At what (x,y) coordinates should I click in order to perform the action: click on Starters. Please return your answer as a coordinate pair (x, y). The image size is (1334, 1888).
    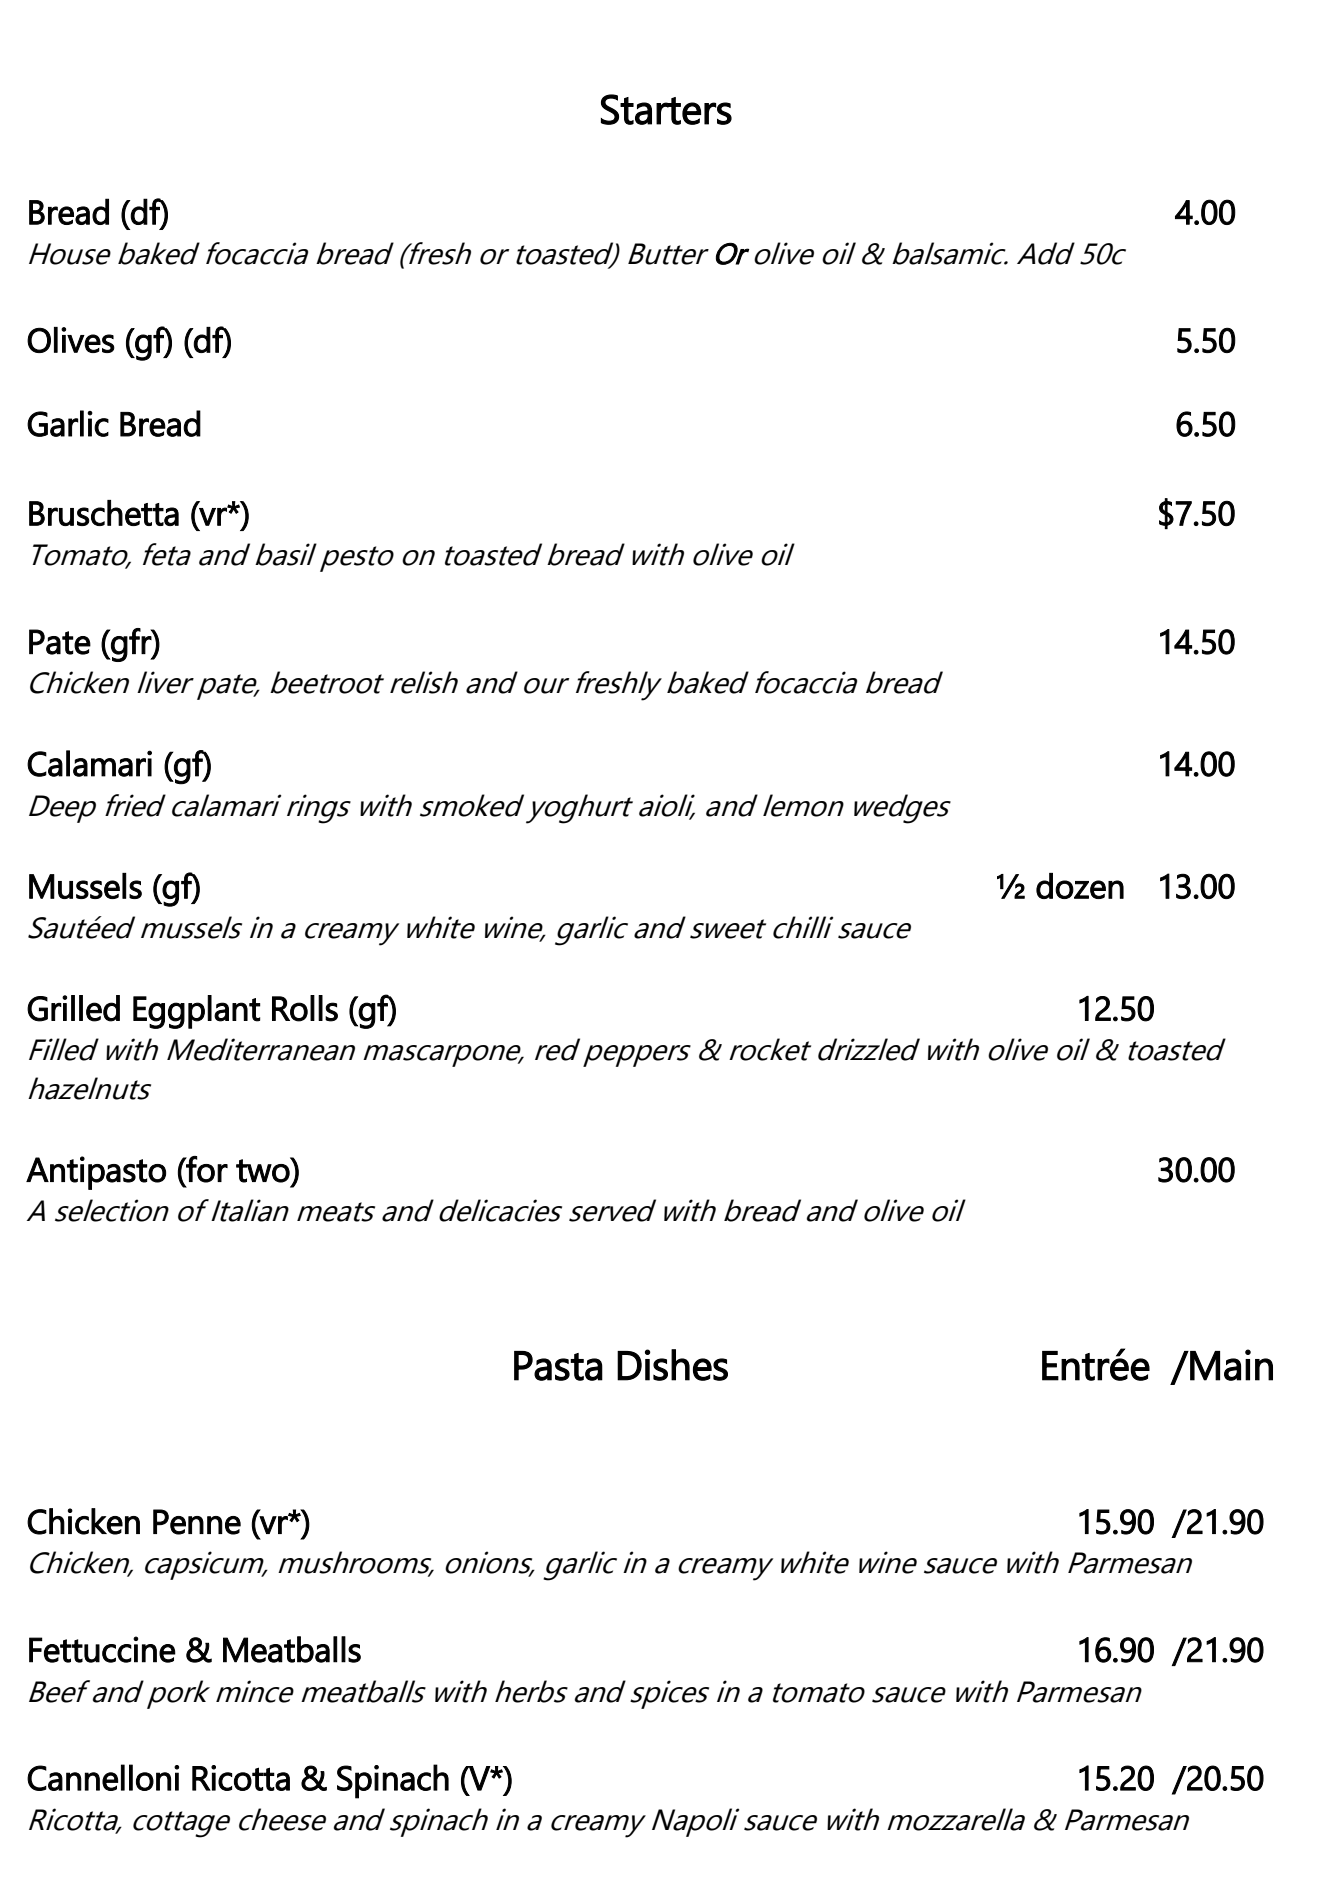
    Looking at the image, I should click on (666, 109).
